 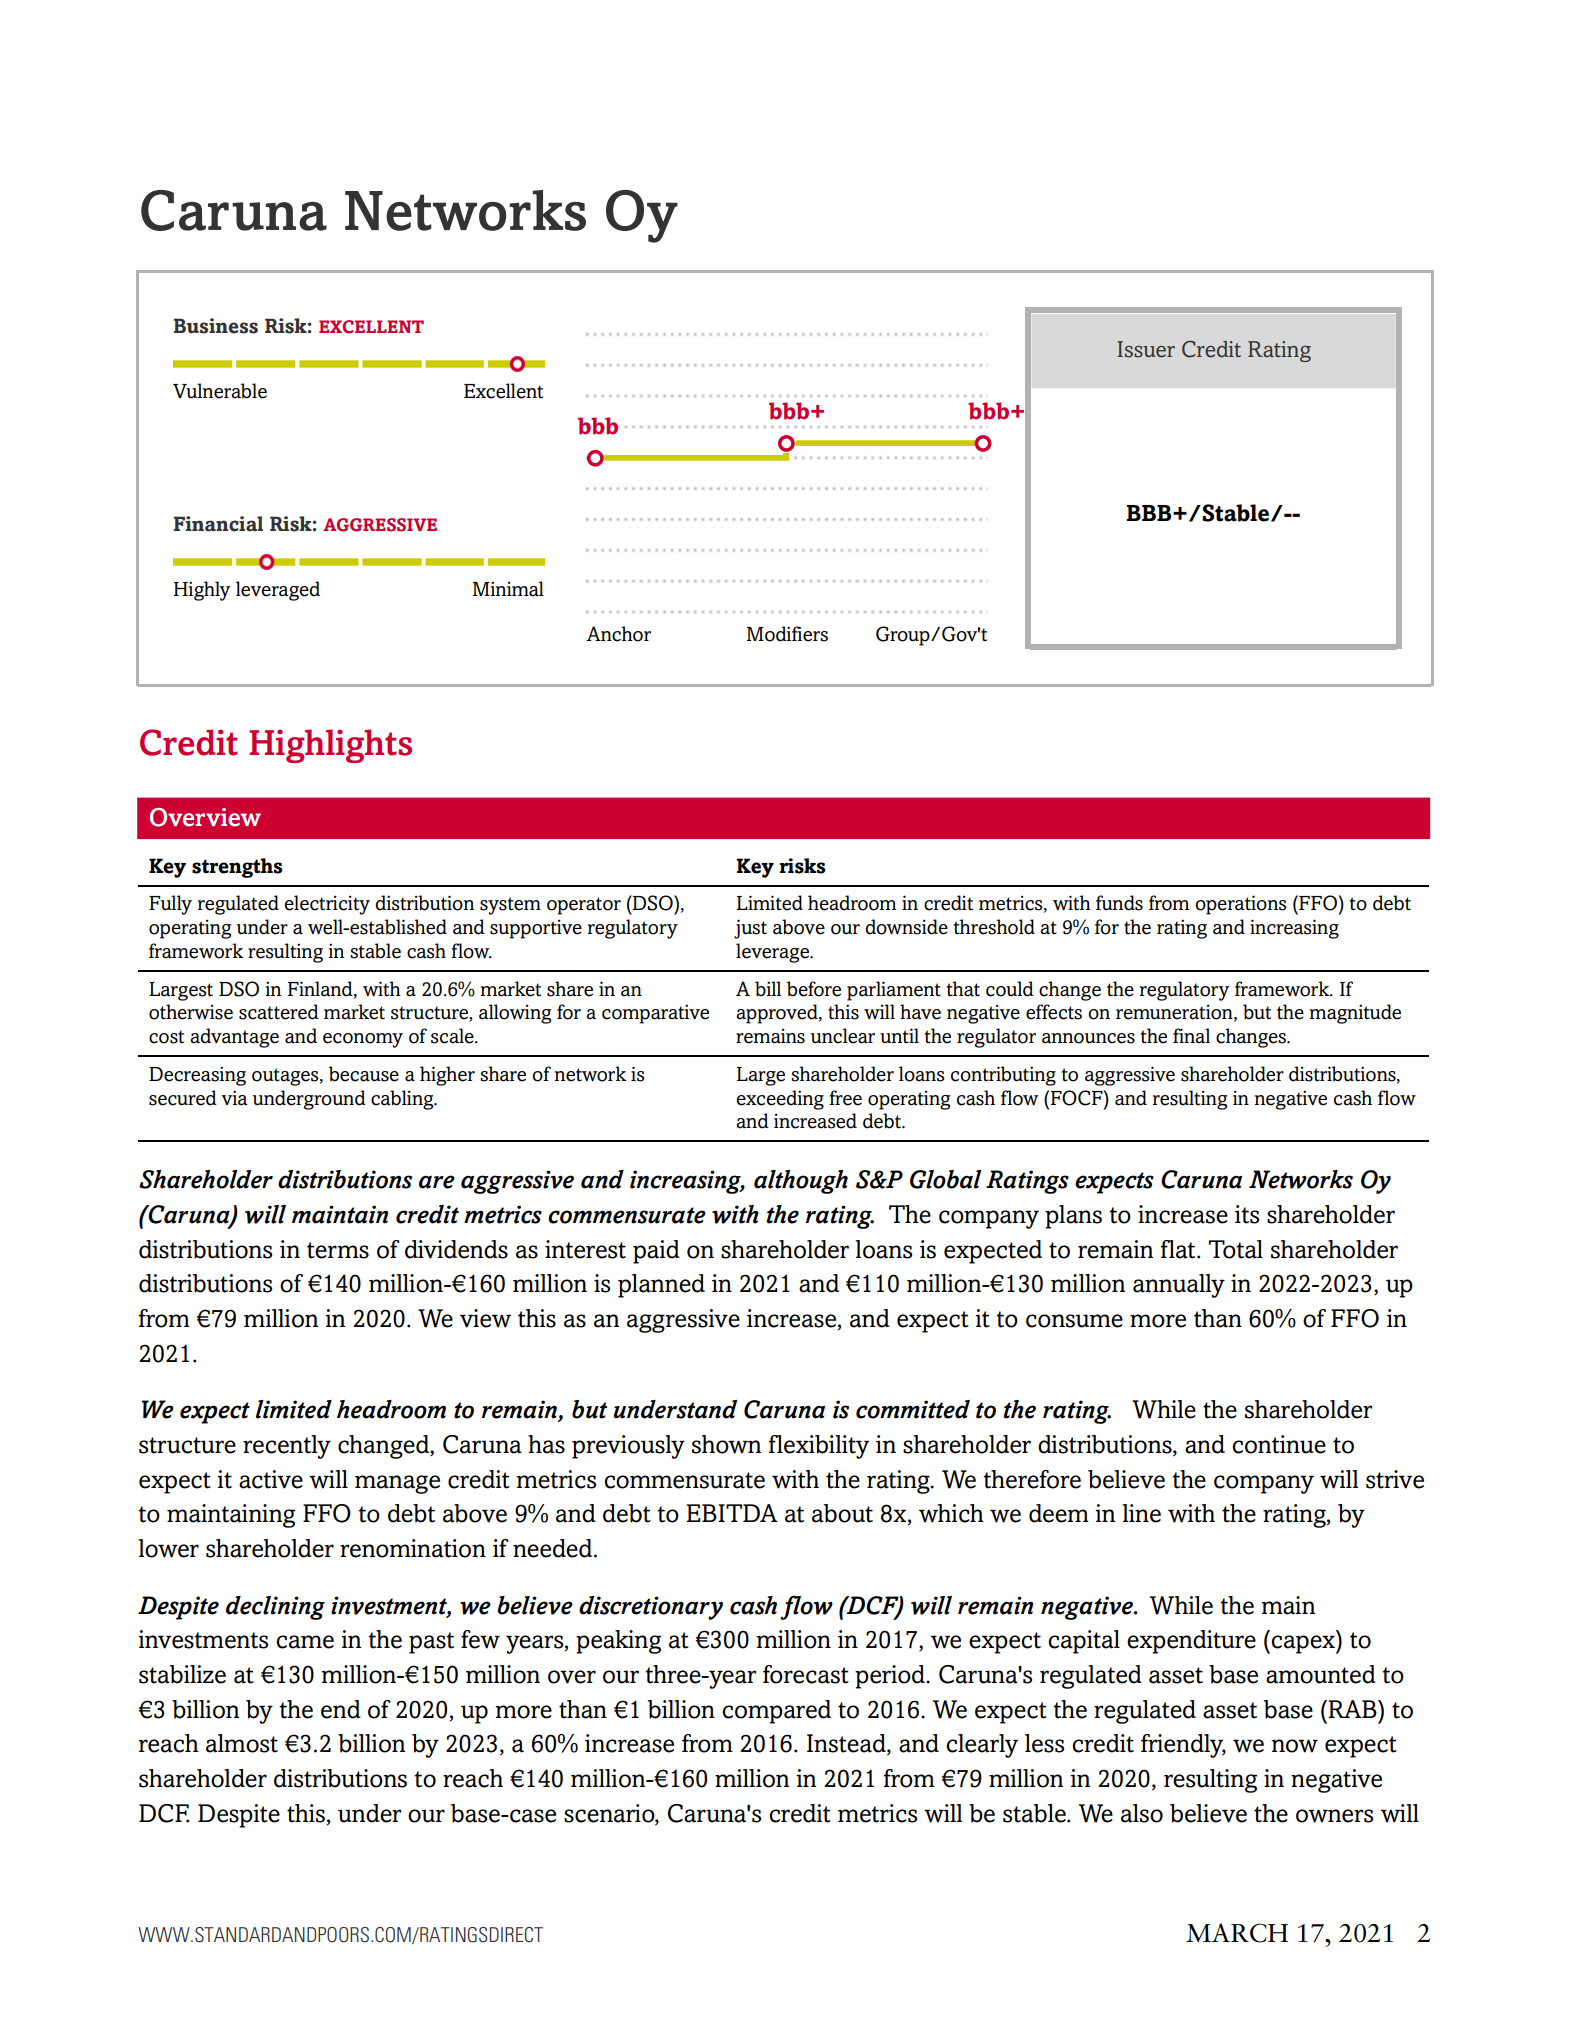 What do you see at coordinates (780, 1100) in the image?
I see `exceeding` at bounding box center [780, 1100].
